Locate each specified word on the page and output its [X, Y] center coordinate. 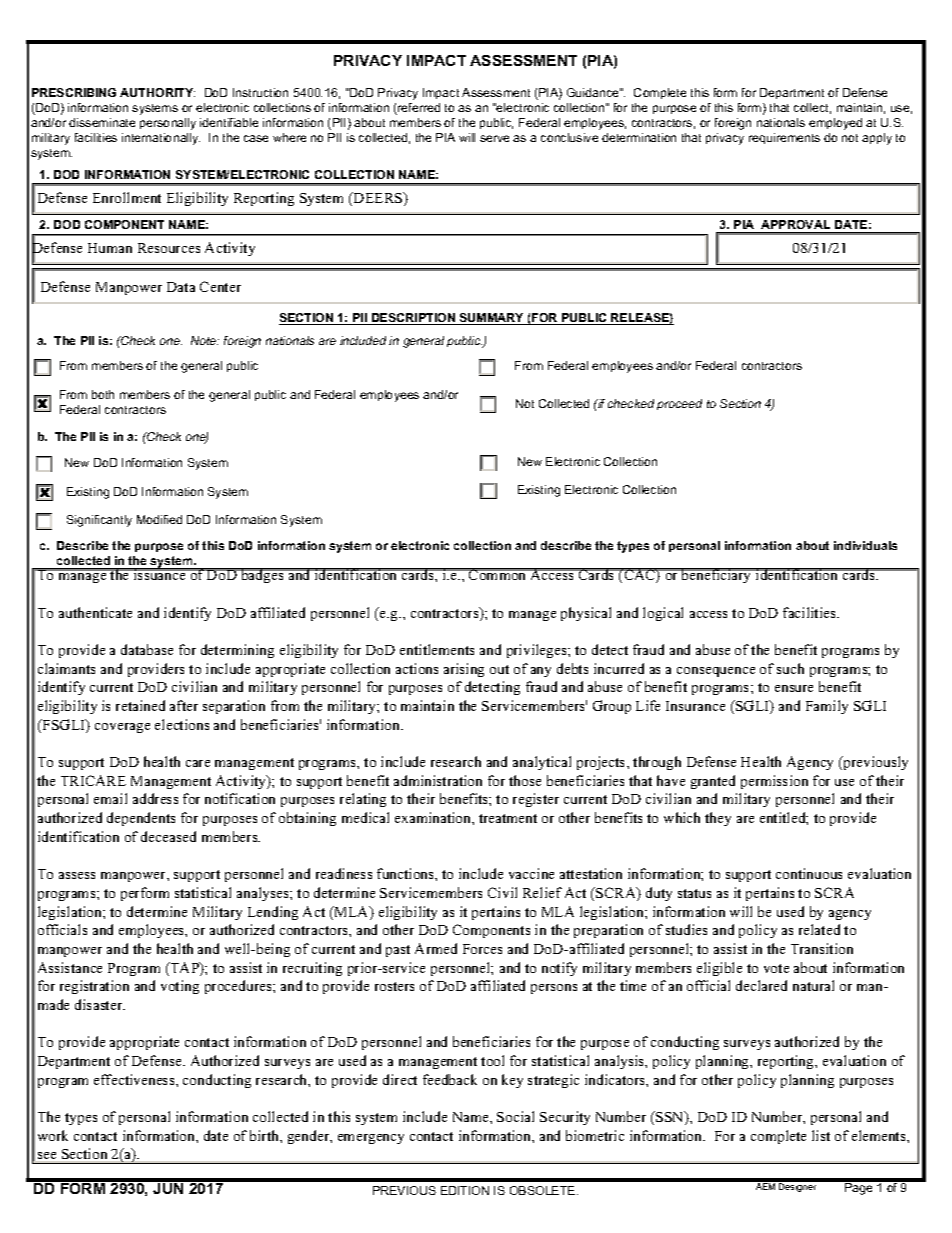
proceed [679, 404]
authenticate [95, 612]
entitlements [437, 649]
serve [494, 138]
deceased [168, 836]
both [103, 394]
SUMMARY [492, 319]
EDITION [465, 1190]
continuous [809, 873]
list [821, 1135]
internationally [161, 139]
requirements [784, 138]
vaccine [531, 873]
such [790, 668]
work [53, 1135]
